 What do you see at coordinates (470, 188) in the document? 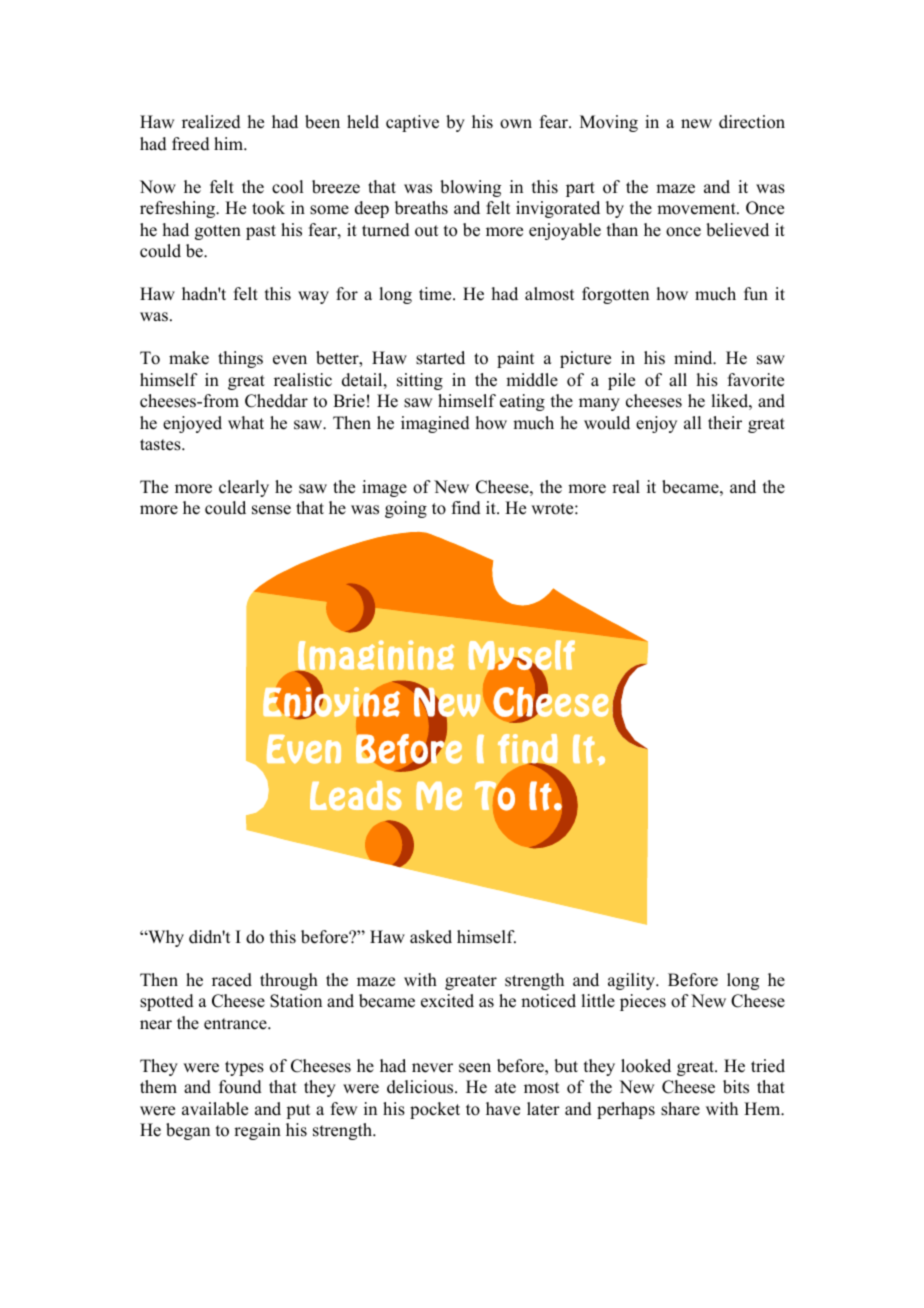
I see `blowing` at bounding box center [470, 188].
